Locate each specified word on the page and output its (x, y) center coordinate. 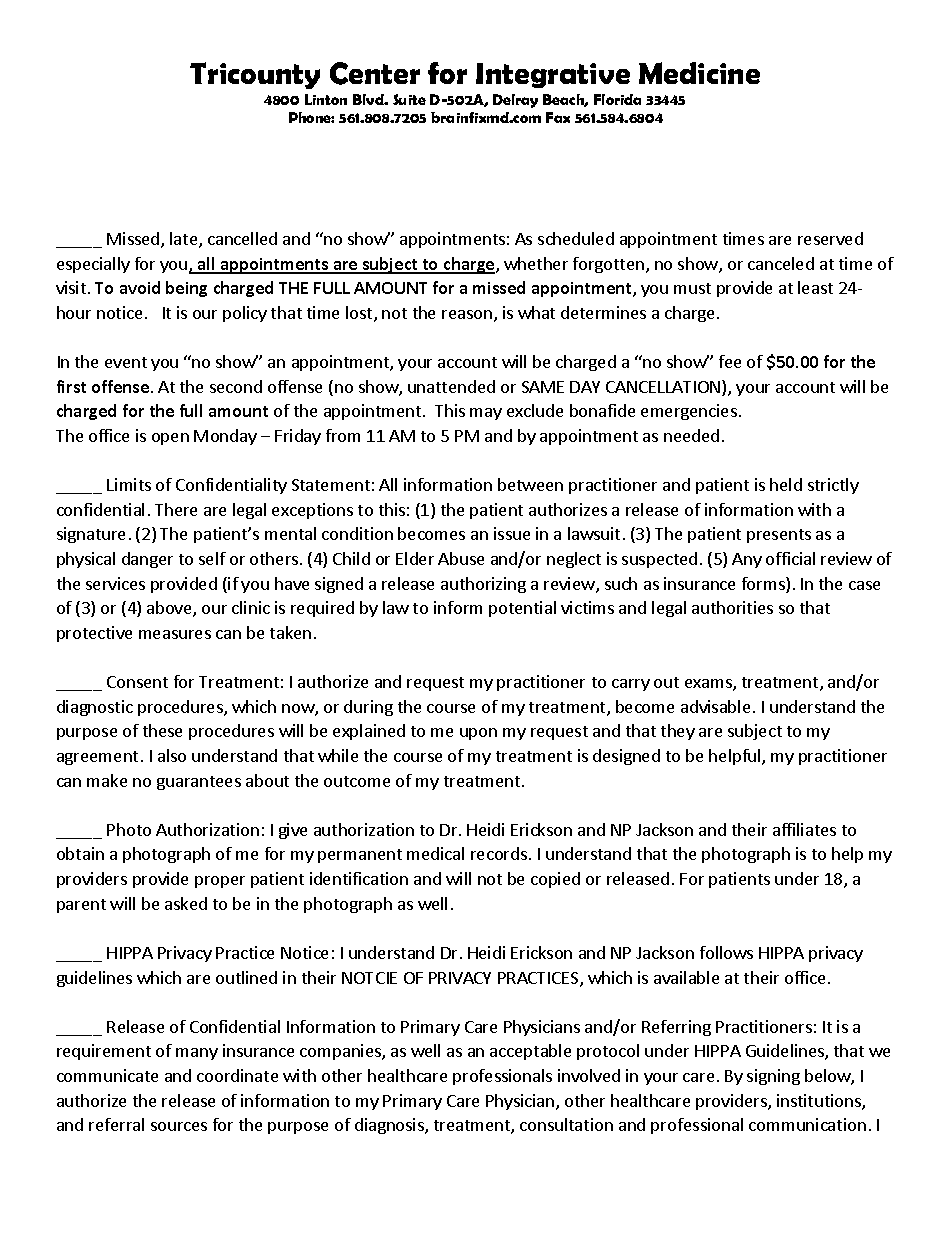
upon (478, 734)
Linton (326, 99)
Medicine (699, 73)
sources (179, 1126)
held (786, 484)
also (172, 755)
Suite (409, 99)
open (170, 439)
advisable (715, 706)
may (486, 414)
